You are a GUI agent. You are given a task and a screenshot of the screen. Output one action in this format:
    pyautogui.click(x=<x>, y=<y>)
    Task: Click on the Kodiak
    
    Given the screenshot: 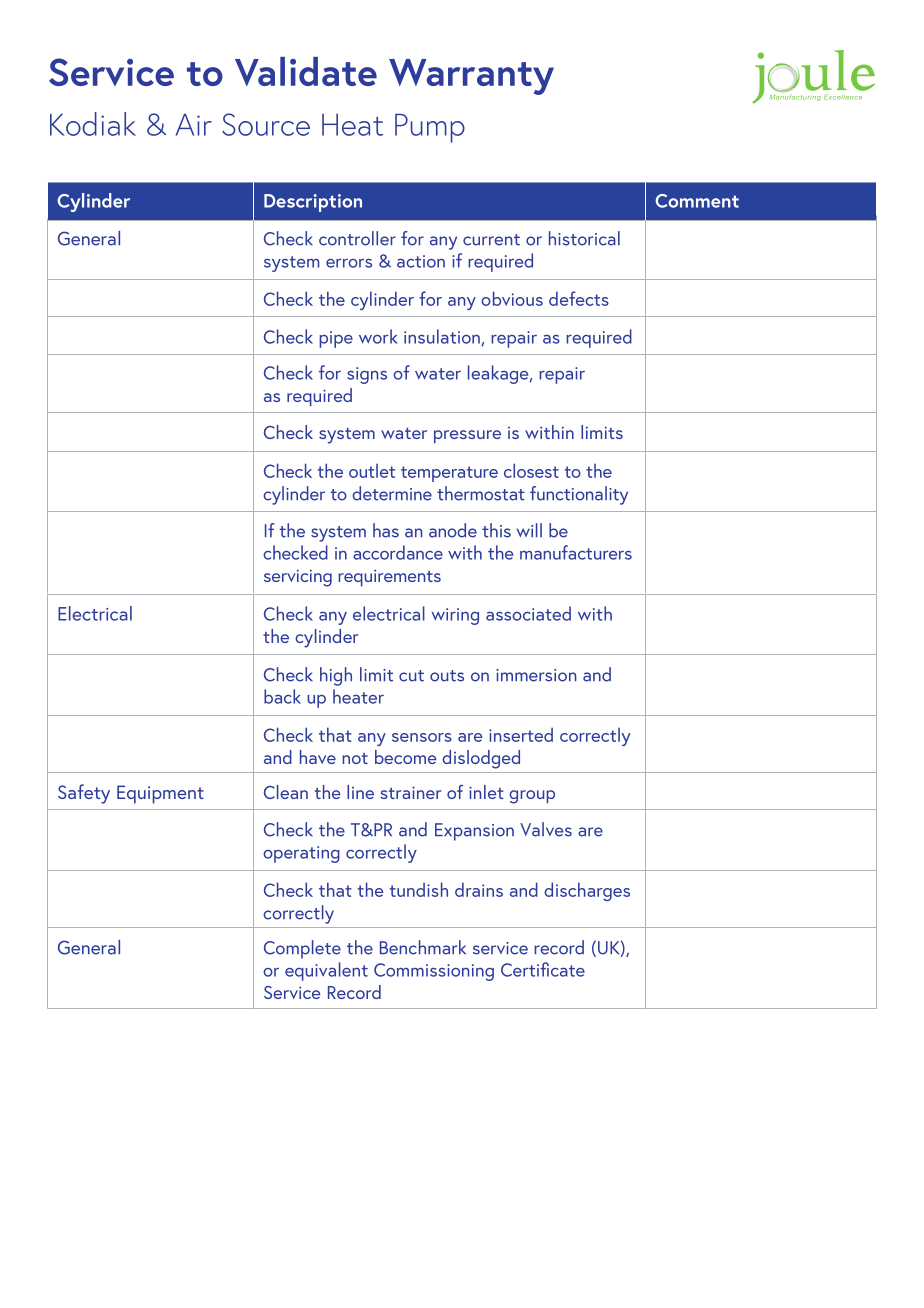 What is the action you would take?
    pyautogui.click(x=93, y=124)
